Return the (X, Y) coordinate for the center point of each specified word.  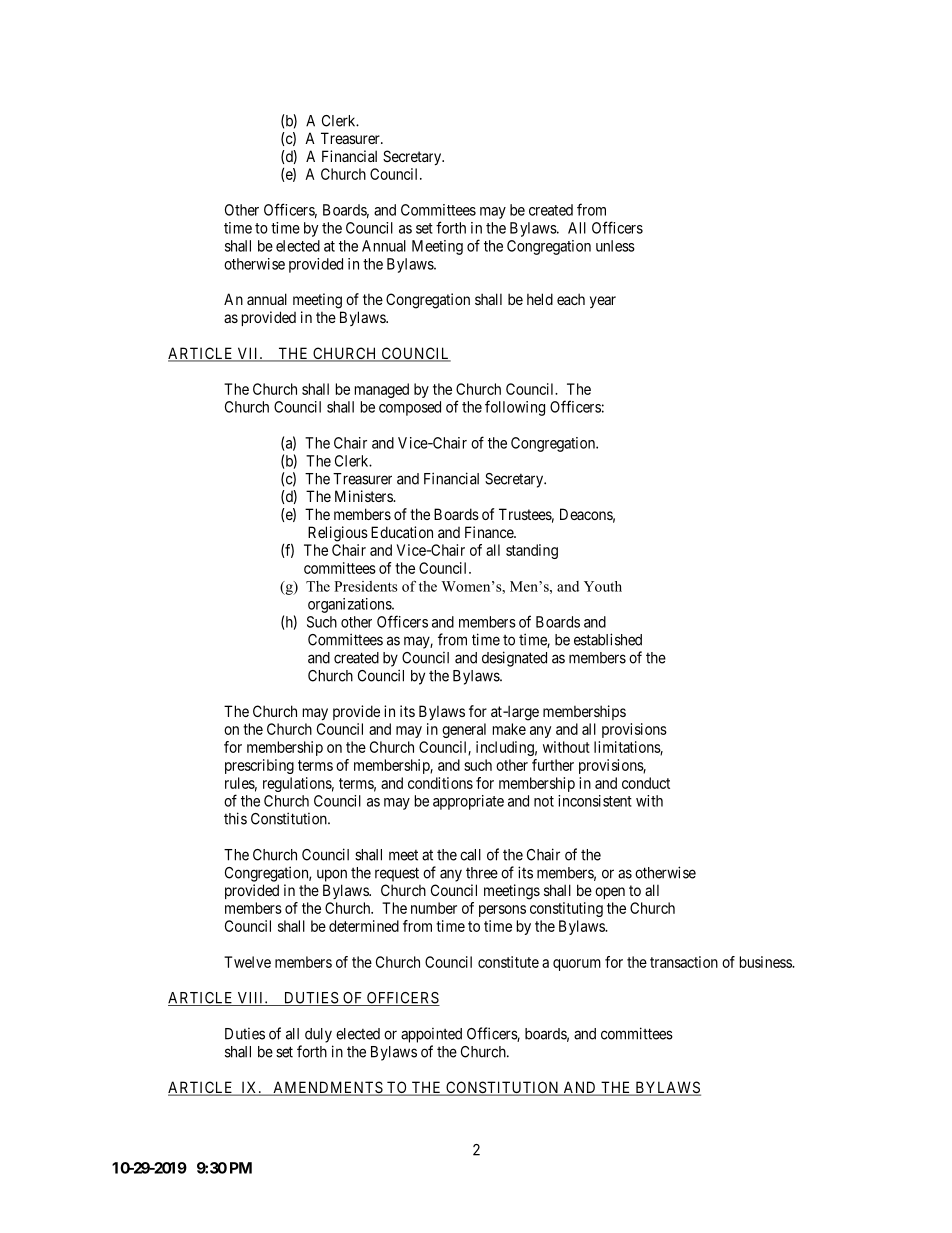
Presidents (365, 586)
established (608, 639)
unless (615, 246)
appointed (431, 1035)
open (610, 893)
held (540, 299)
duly (318, 1035)
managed (382, 390)
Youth (603, 586)
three (482, 873)
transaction (684, 962)
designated (514, 659)
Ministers (364, 496)
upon (332, 875)
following (515, 408)
